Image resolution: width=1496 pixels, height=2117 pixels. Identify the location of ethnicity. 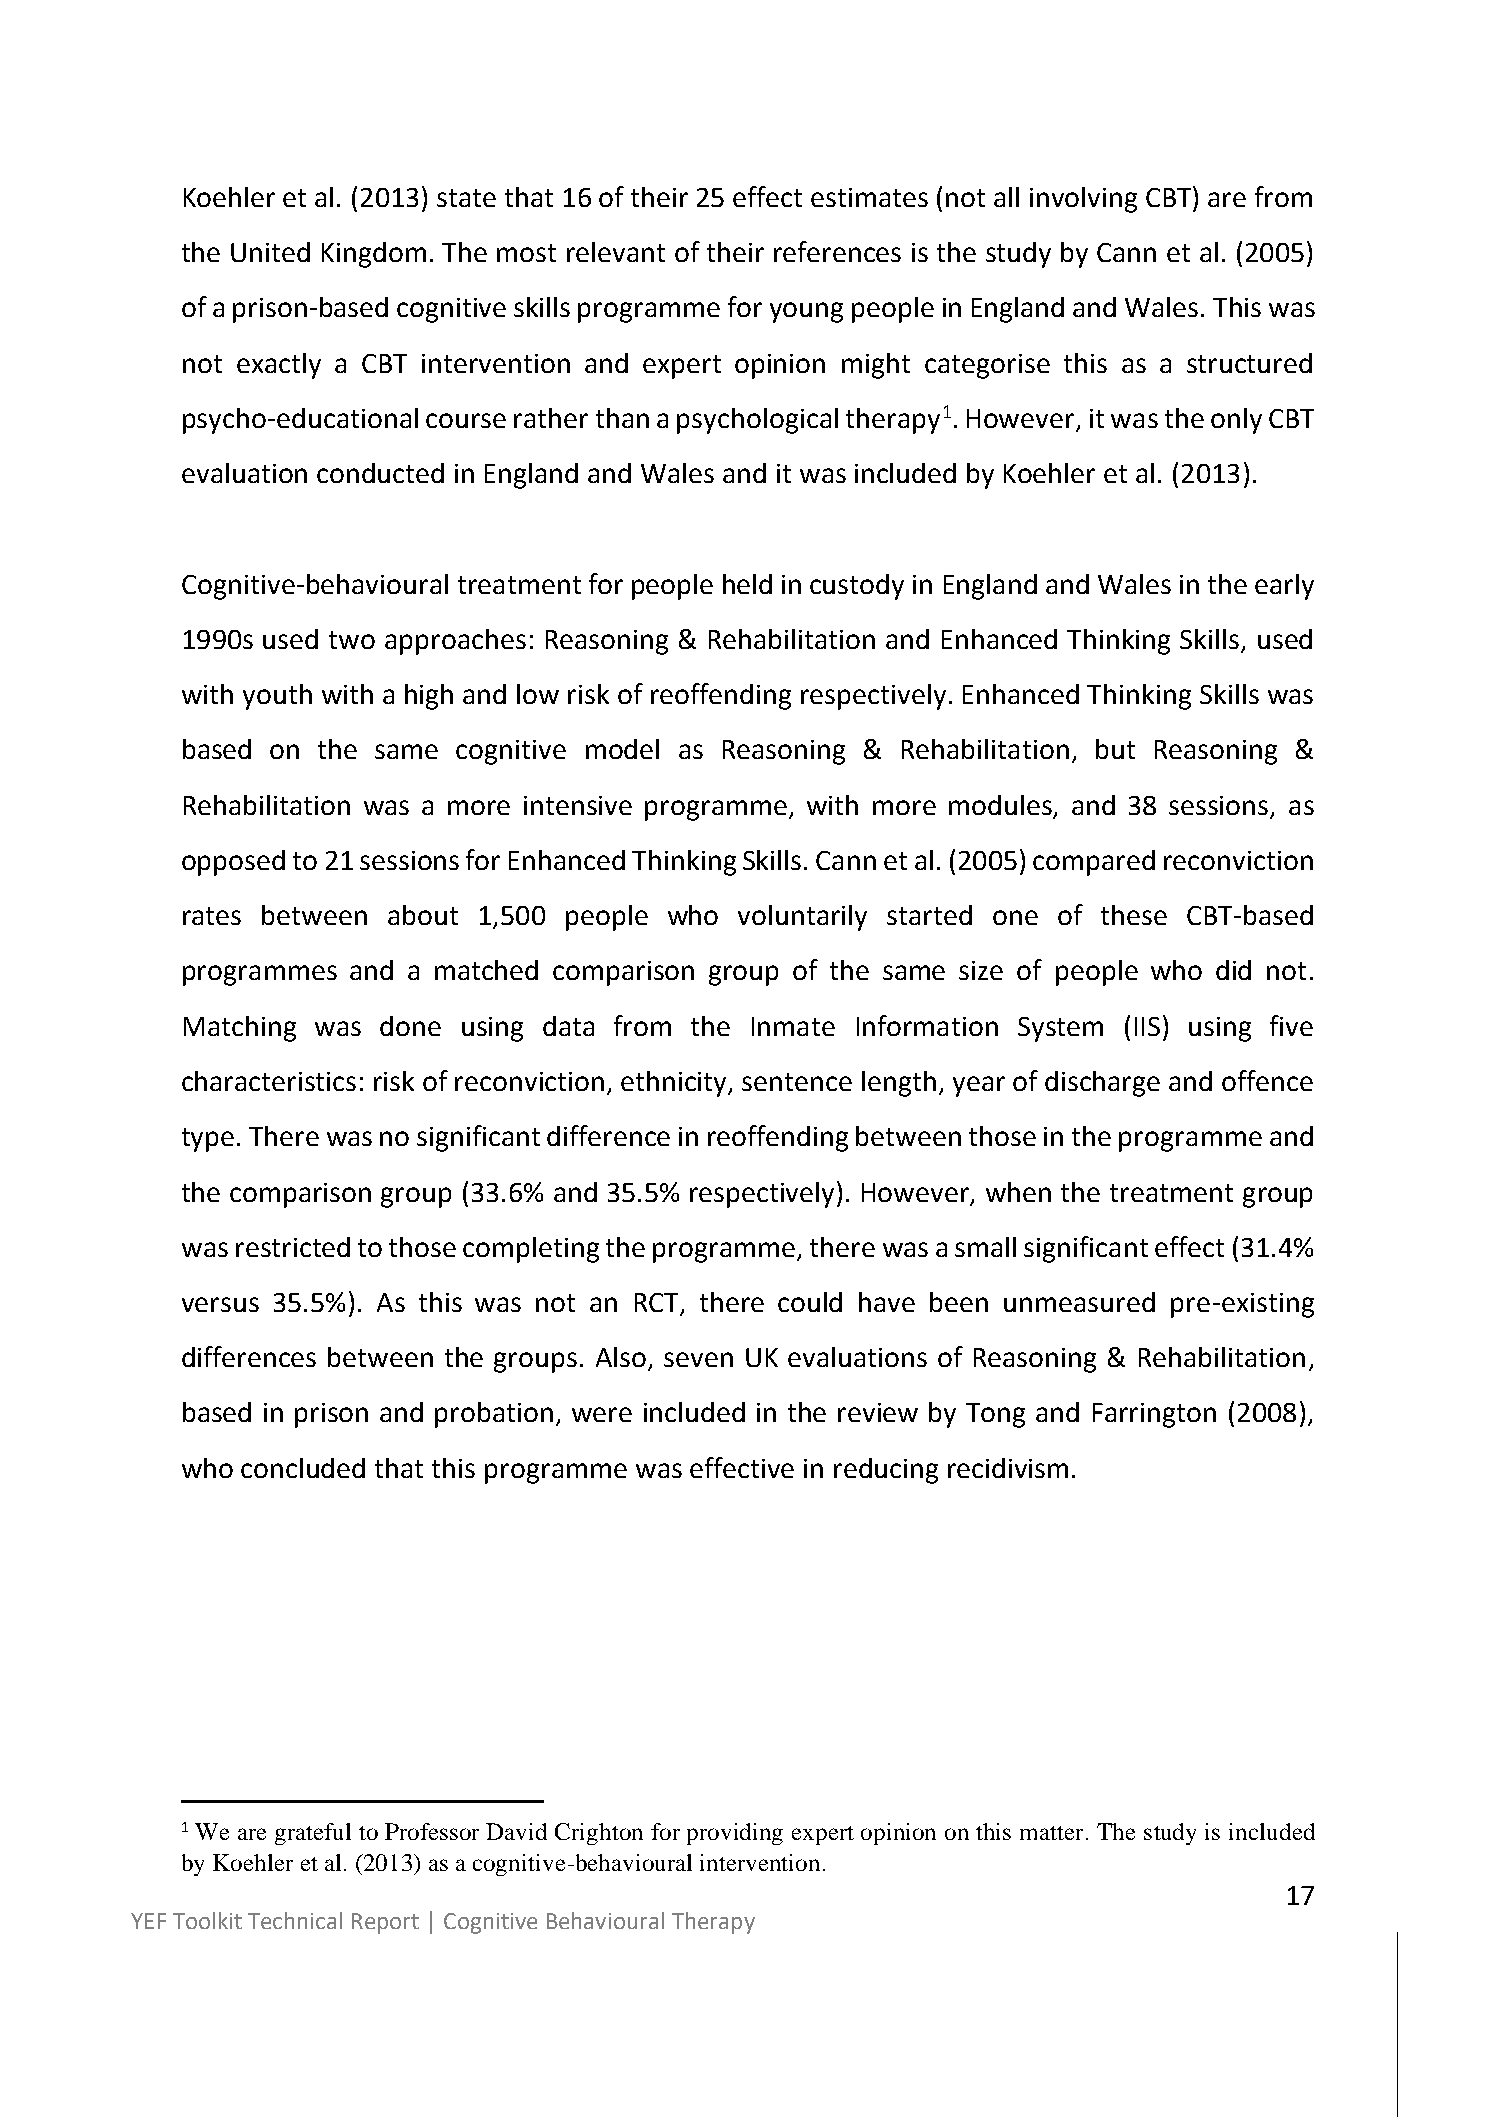
(675, 1084).
